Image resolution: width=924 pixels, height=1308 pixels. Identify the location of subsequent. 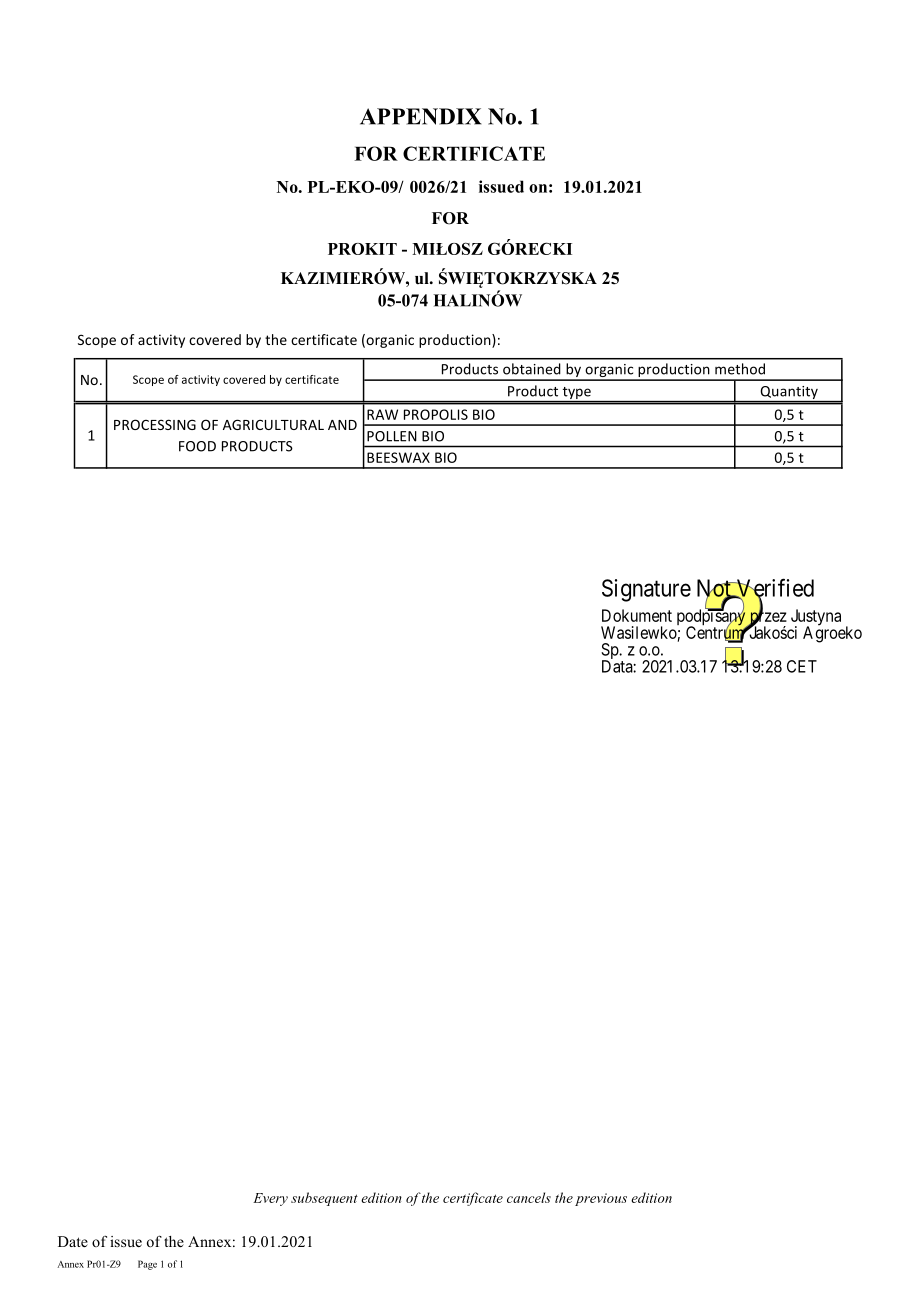
(324, 1199).
